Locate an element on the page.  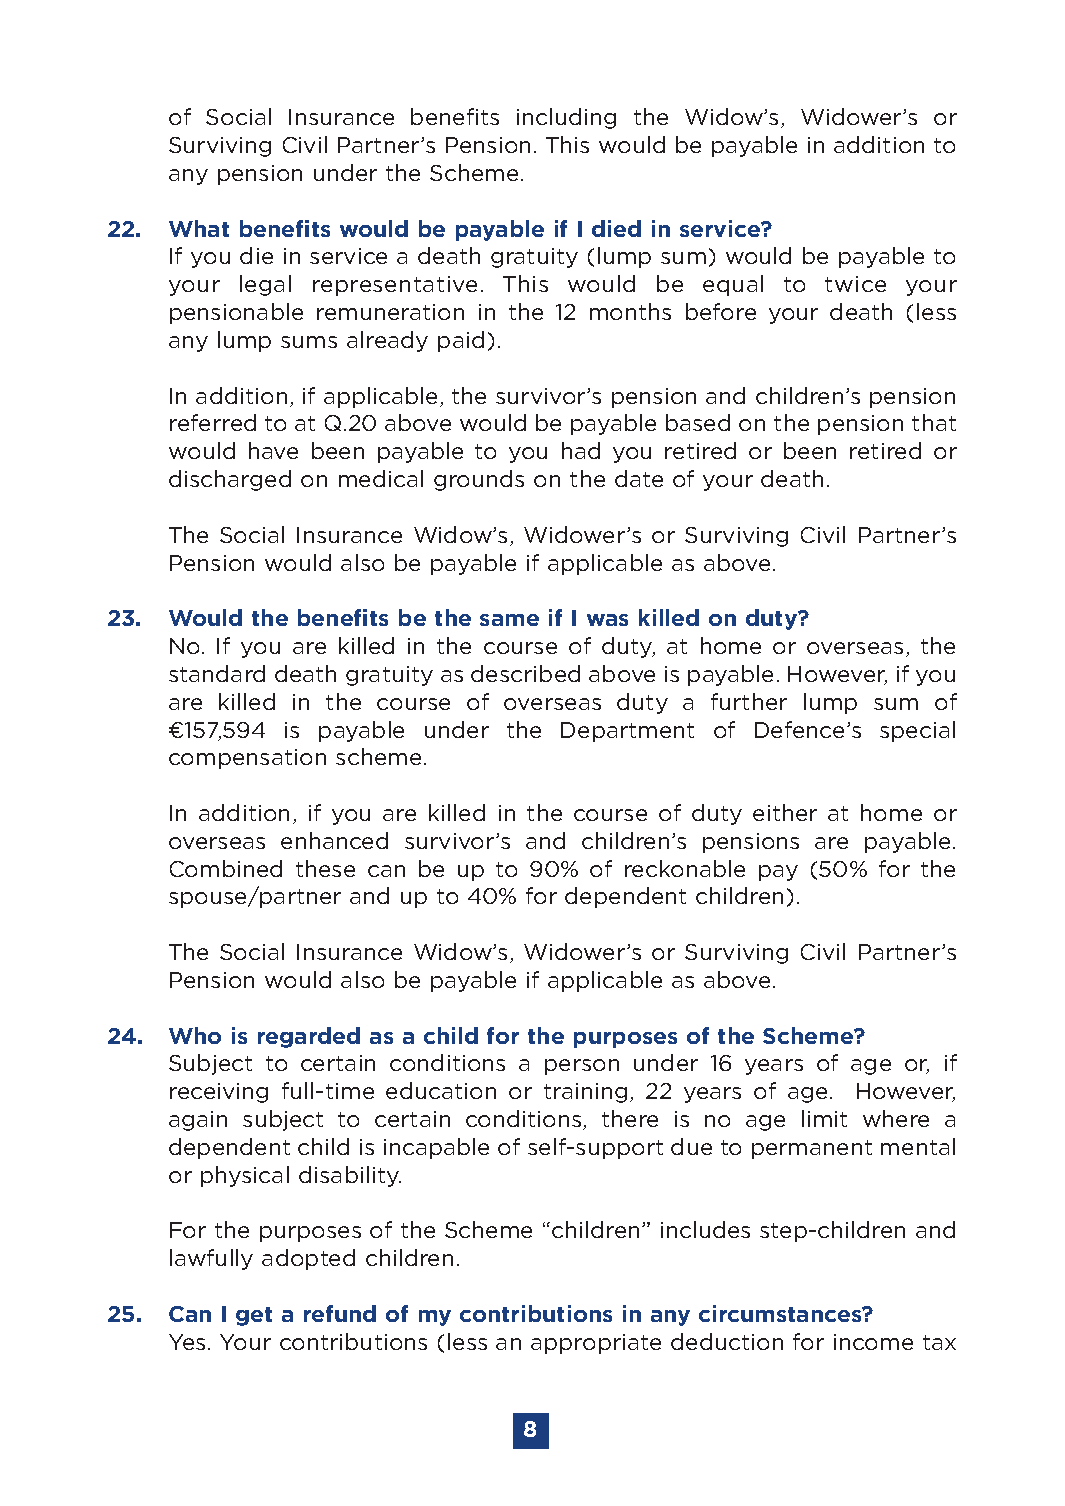
twice is located at coordinates (855, 284).
